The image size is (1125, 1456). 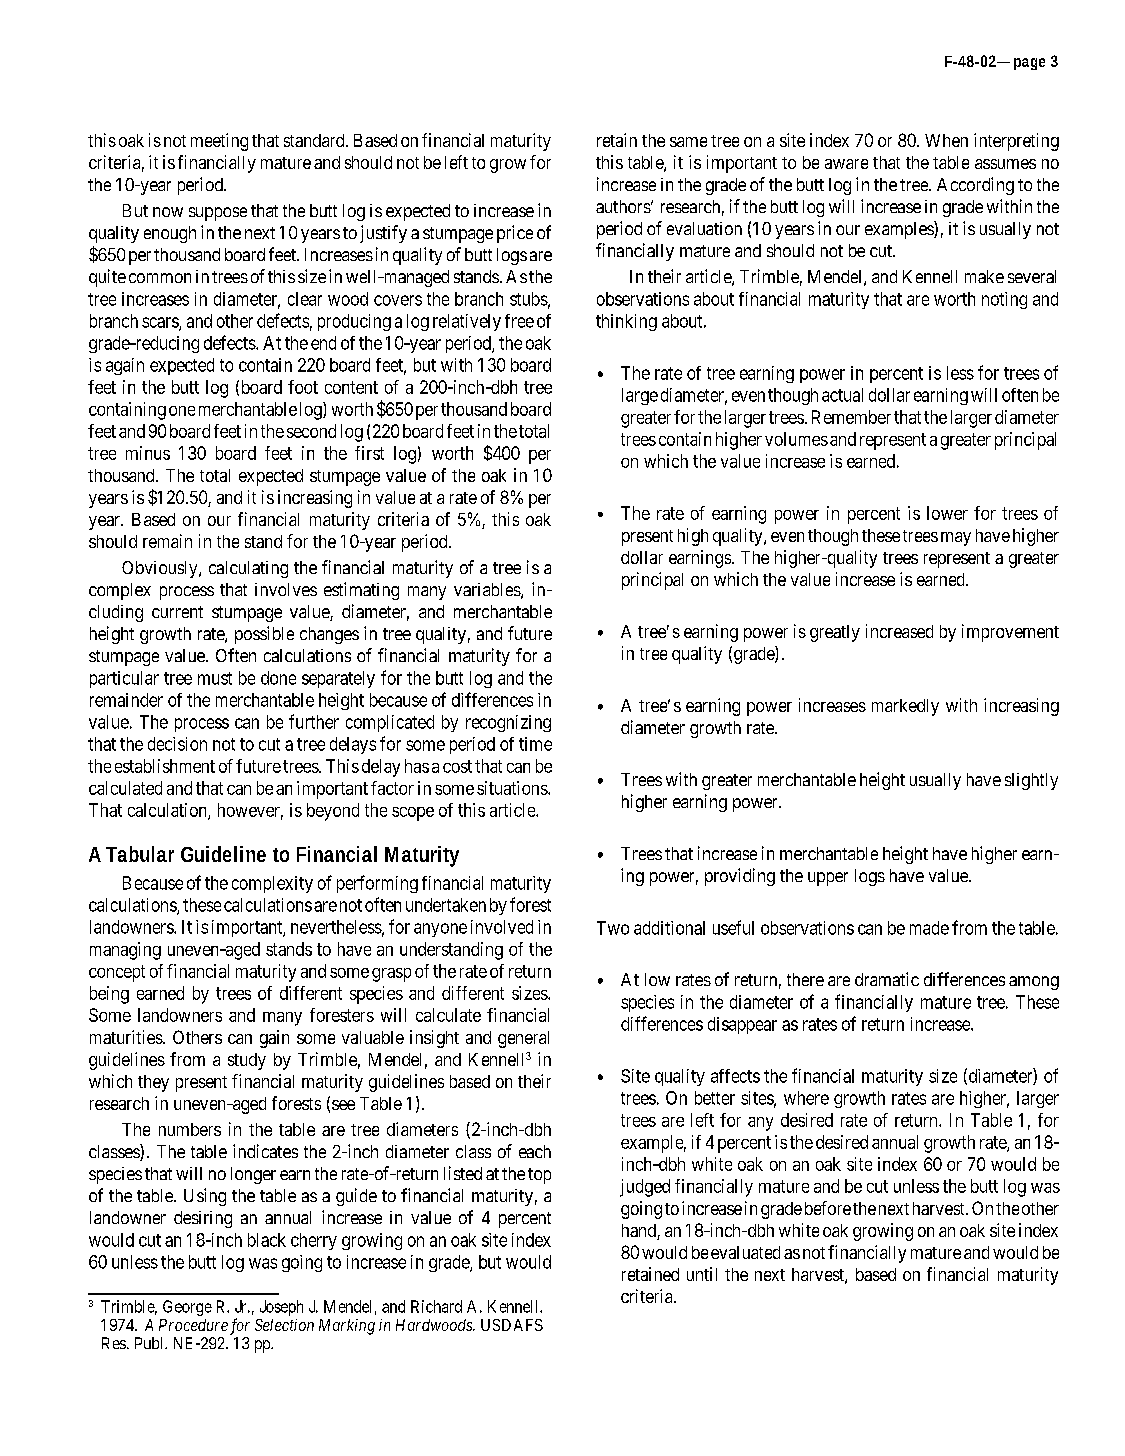 What do you see at coordinates (219, 142) in the page?
I see `meeting` at bounding box center [219, 142].
